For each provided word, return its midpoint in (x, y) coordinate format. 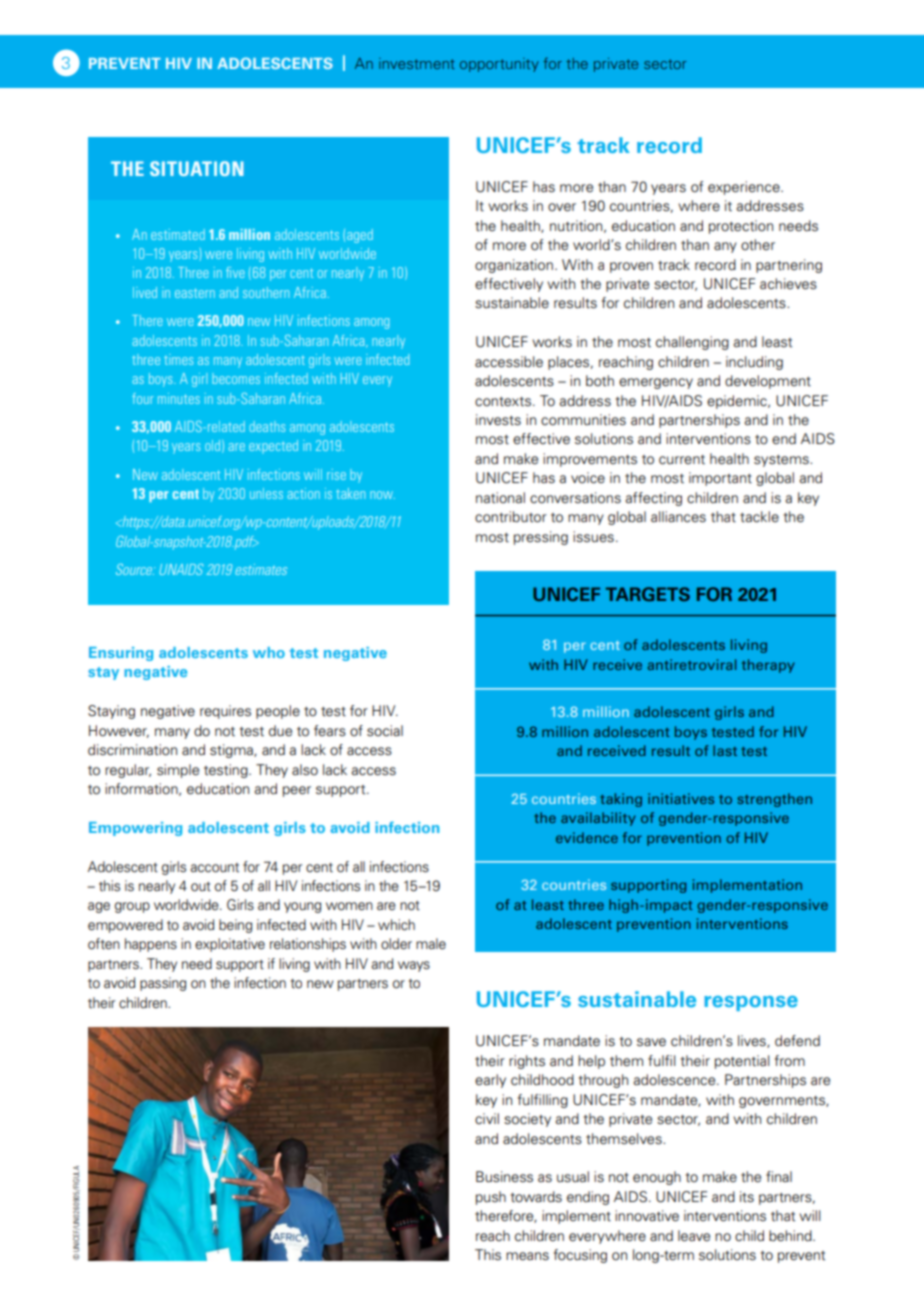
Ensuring (121, 654)
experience (745, 188)
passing (163, 984)
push (491, 1198)
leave (694, 1236)
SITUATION (197, 168)
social (385, 731)
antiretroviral (691, 664)
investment (417, 63)
